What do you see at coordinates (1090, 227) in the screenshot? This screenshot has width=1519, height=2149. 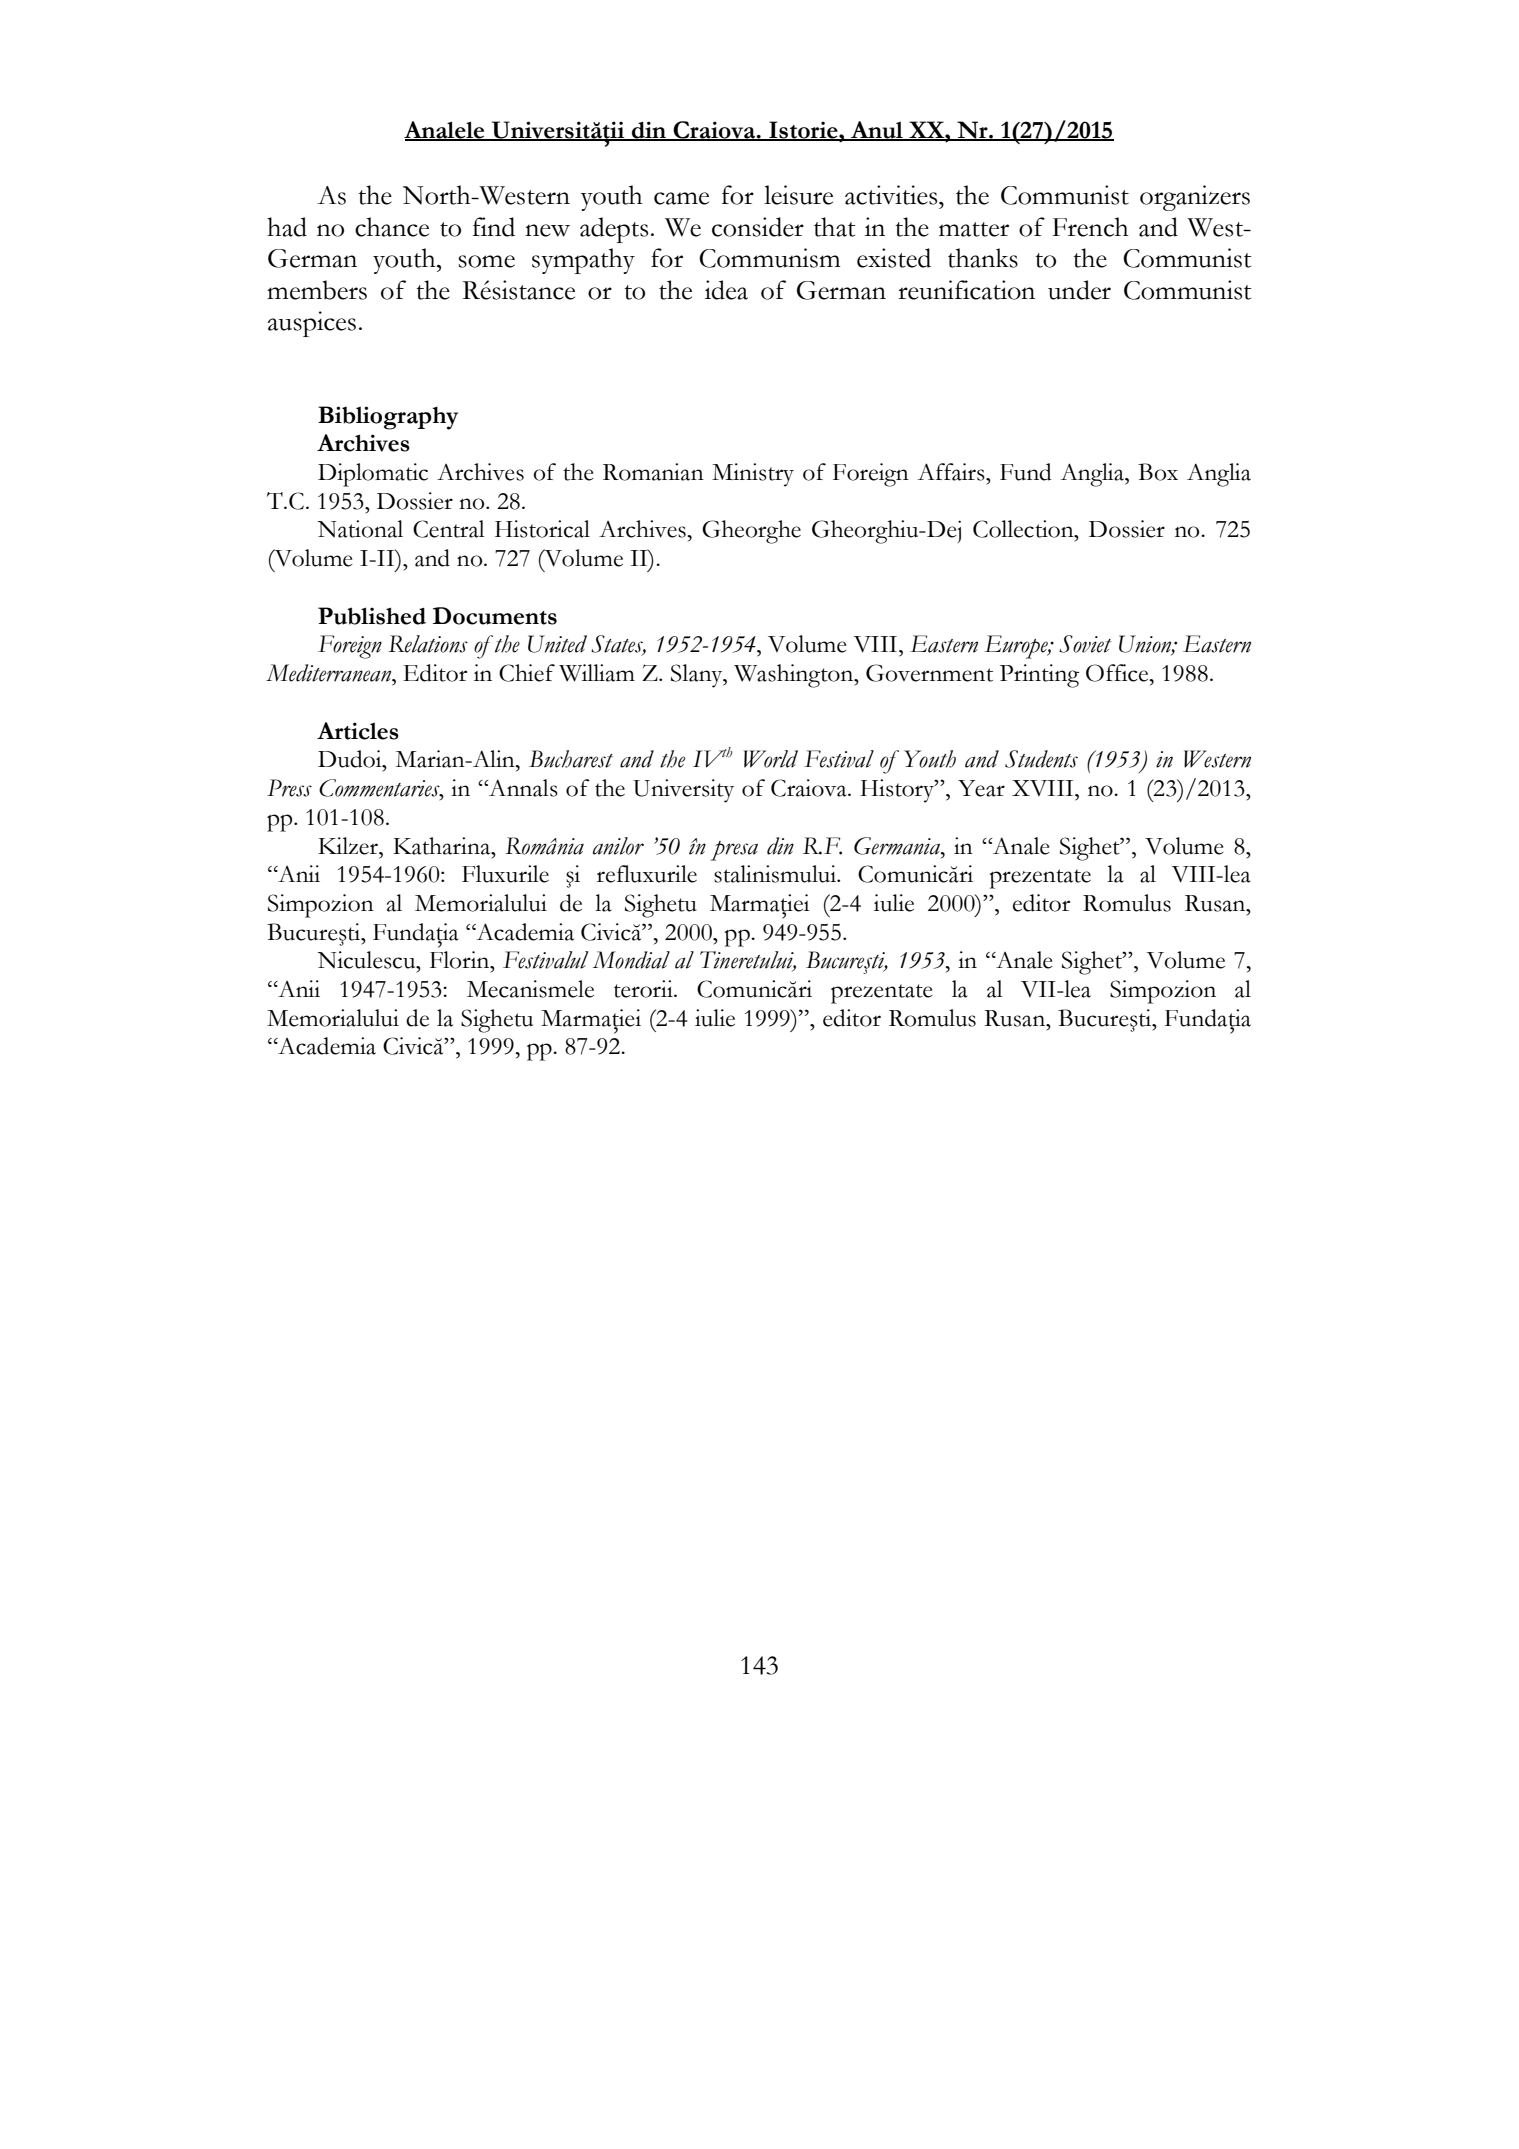 I see `French` at bounding box center [1090, 227].
